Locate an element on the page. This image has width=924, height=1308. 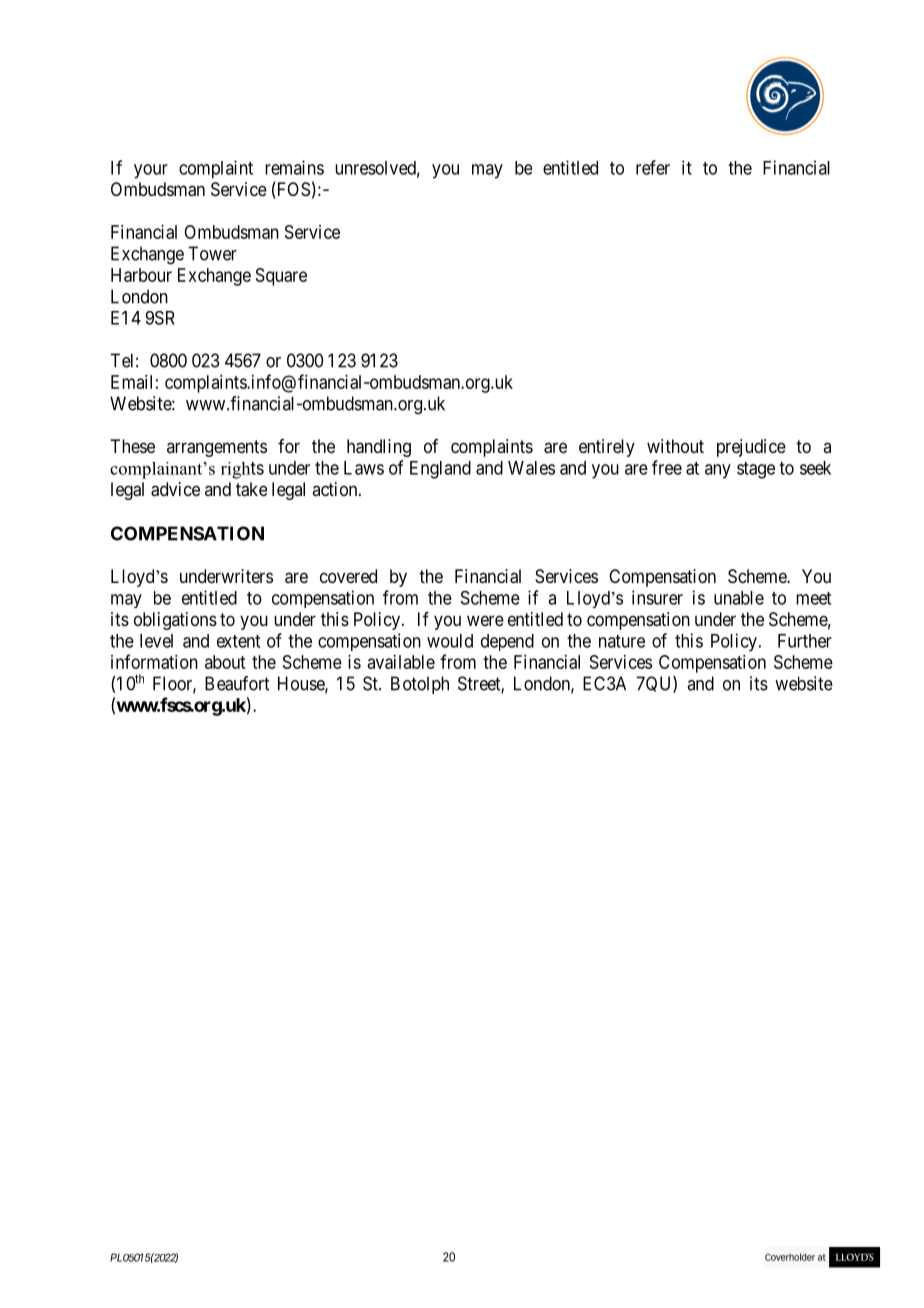
remains is located at coordinates (294, 167).
